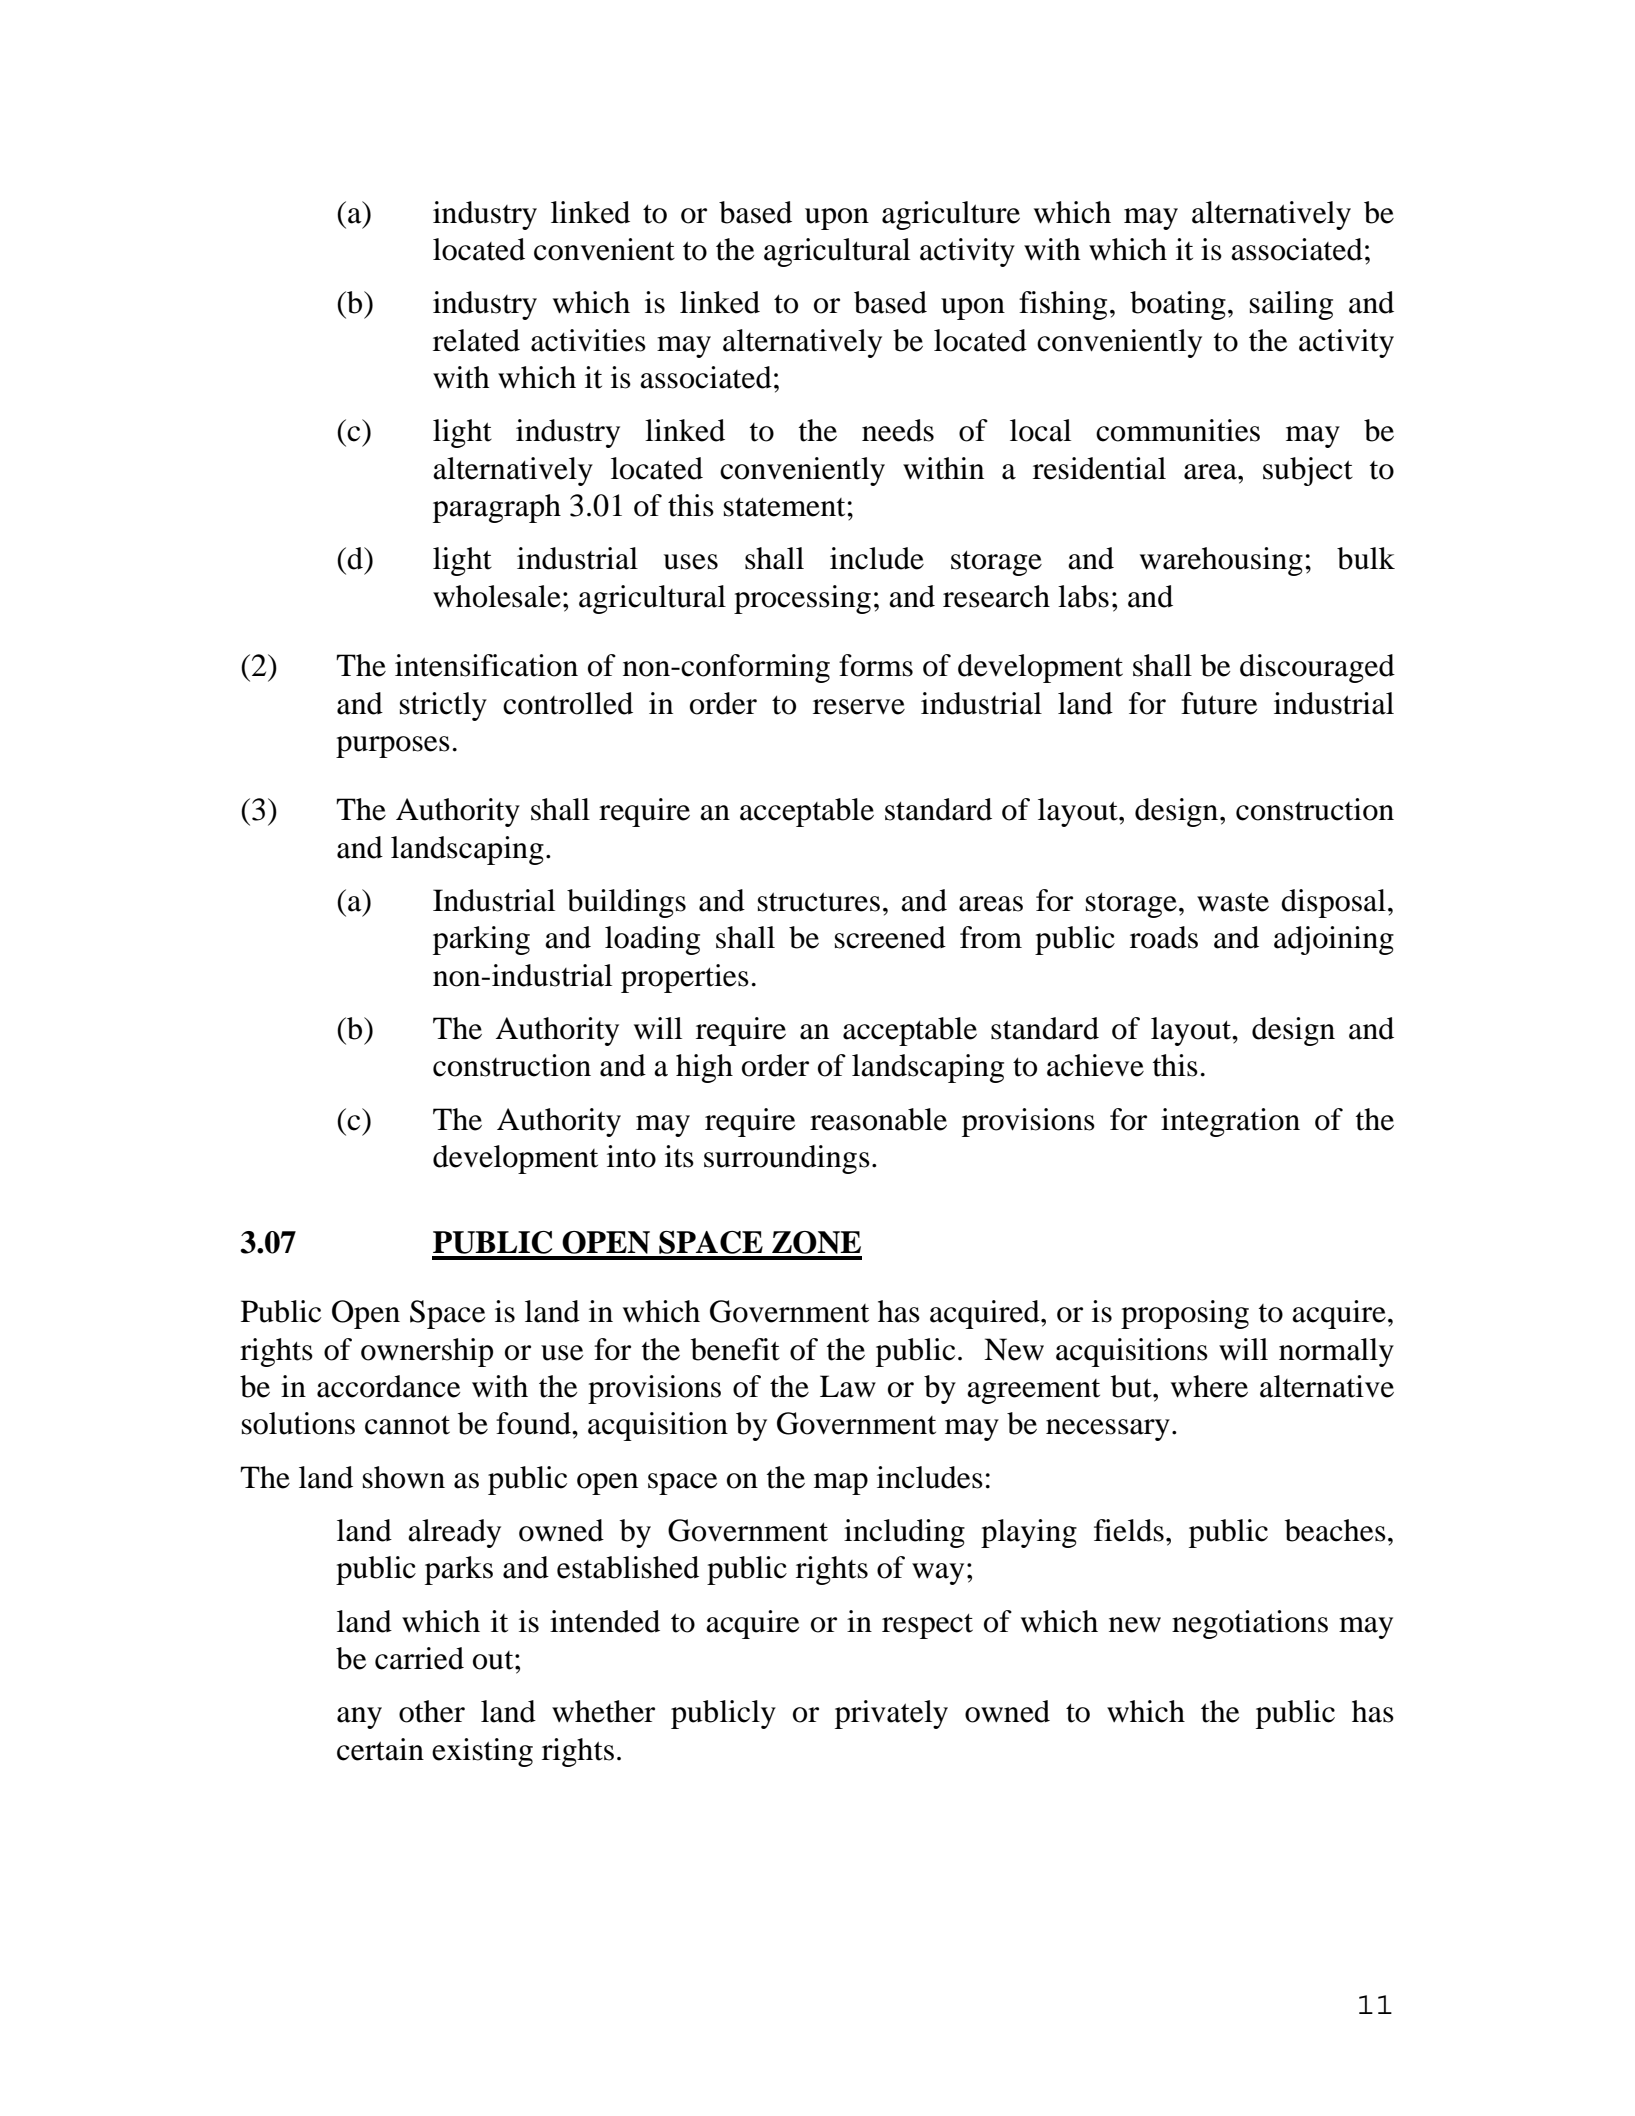 This page has height=2116, width=1635. What do you see at coordinates (481, 940) in the page?
I see `parking` at bounding box center [481, 940].
